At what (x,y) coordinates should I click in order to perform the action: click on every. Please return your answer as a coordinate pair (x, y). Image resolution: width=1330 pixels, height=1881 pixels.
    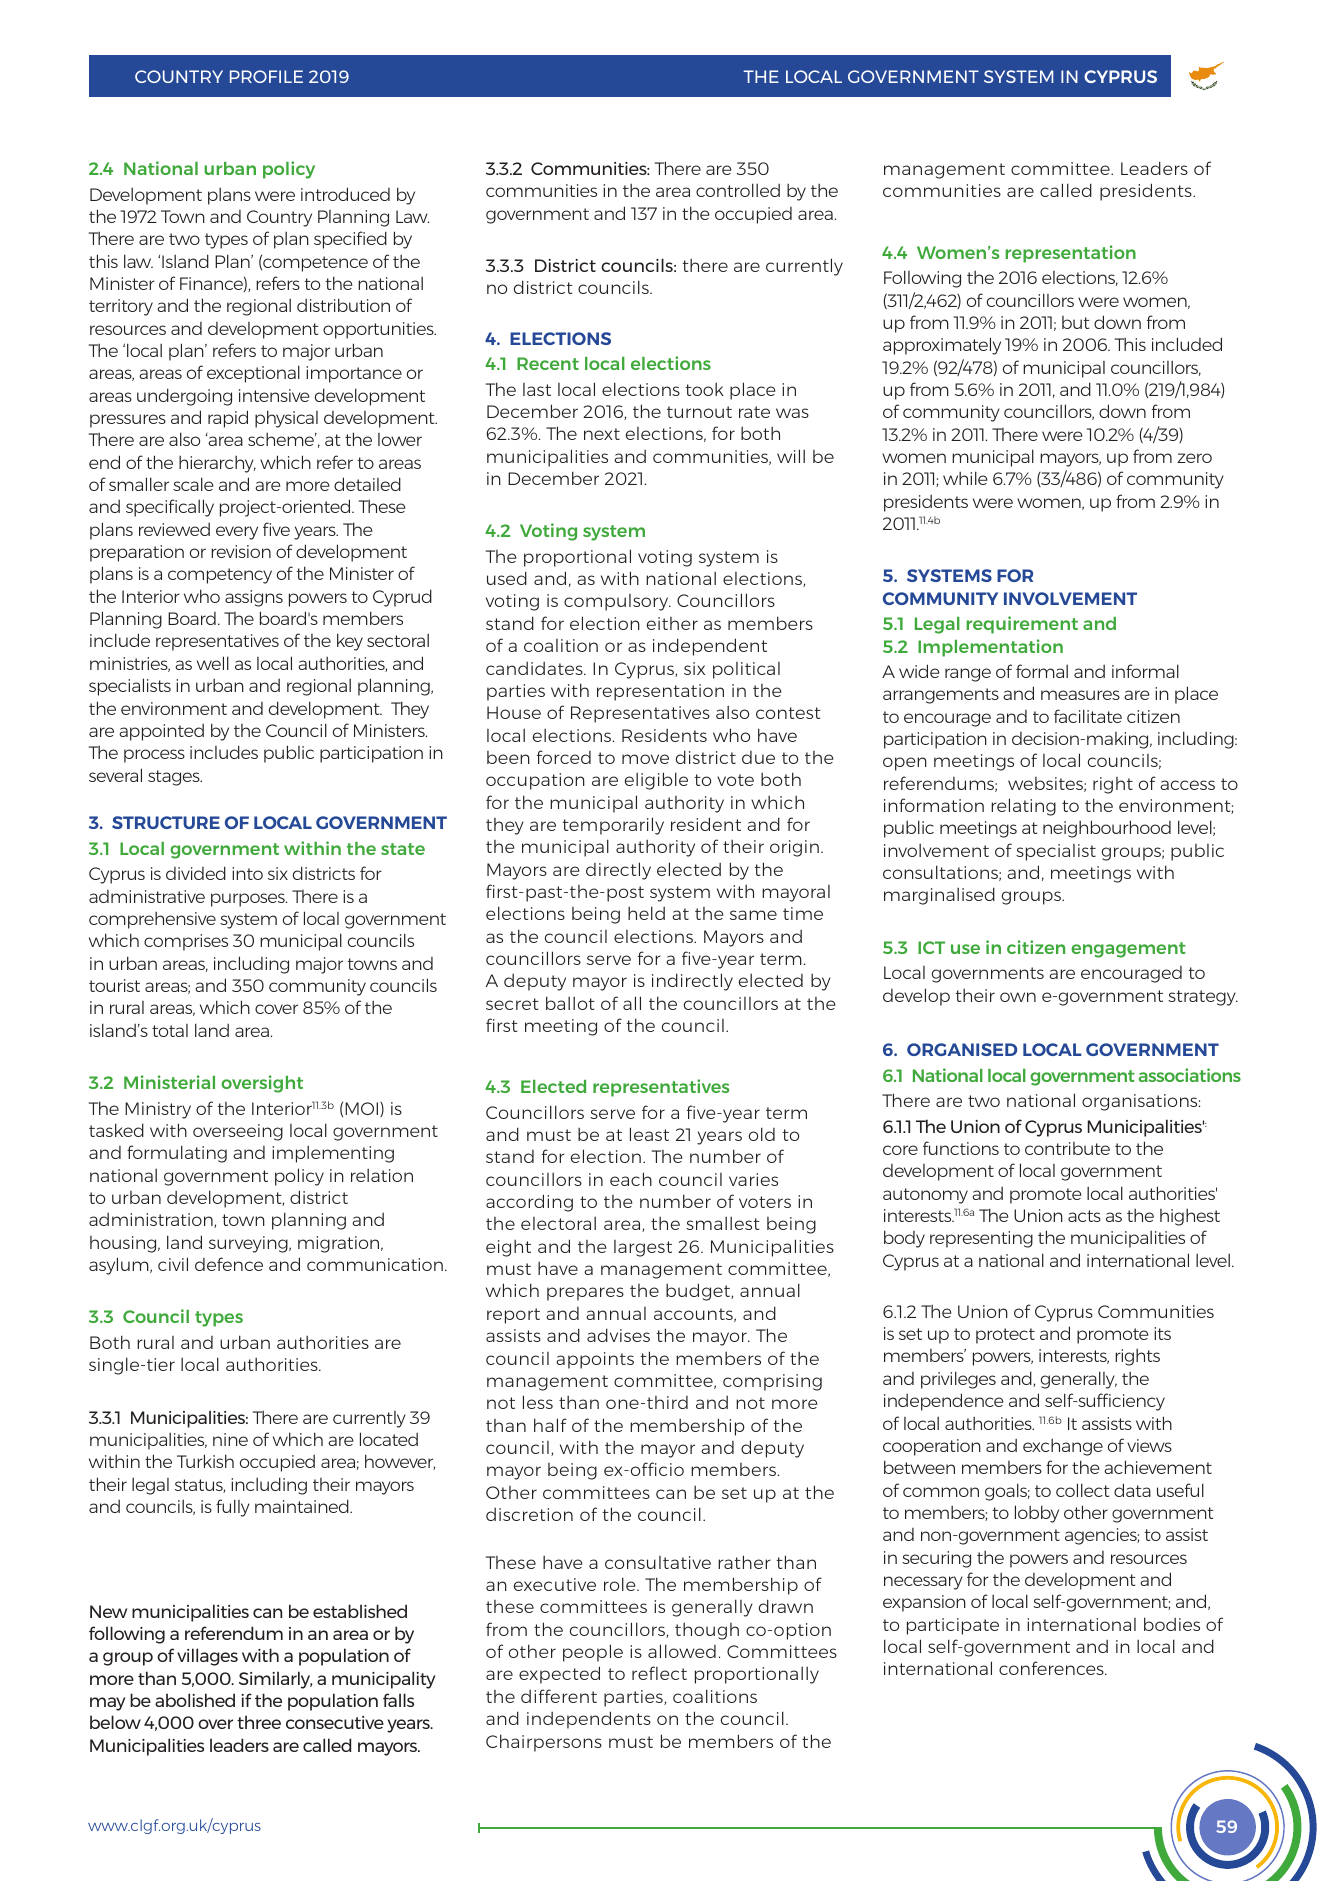
    Looking at the image, I should click on (237, 533).
